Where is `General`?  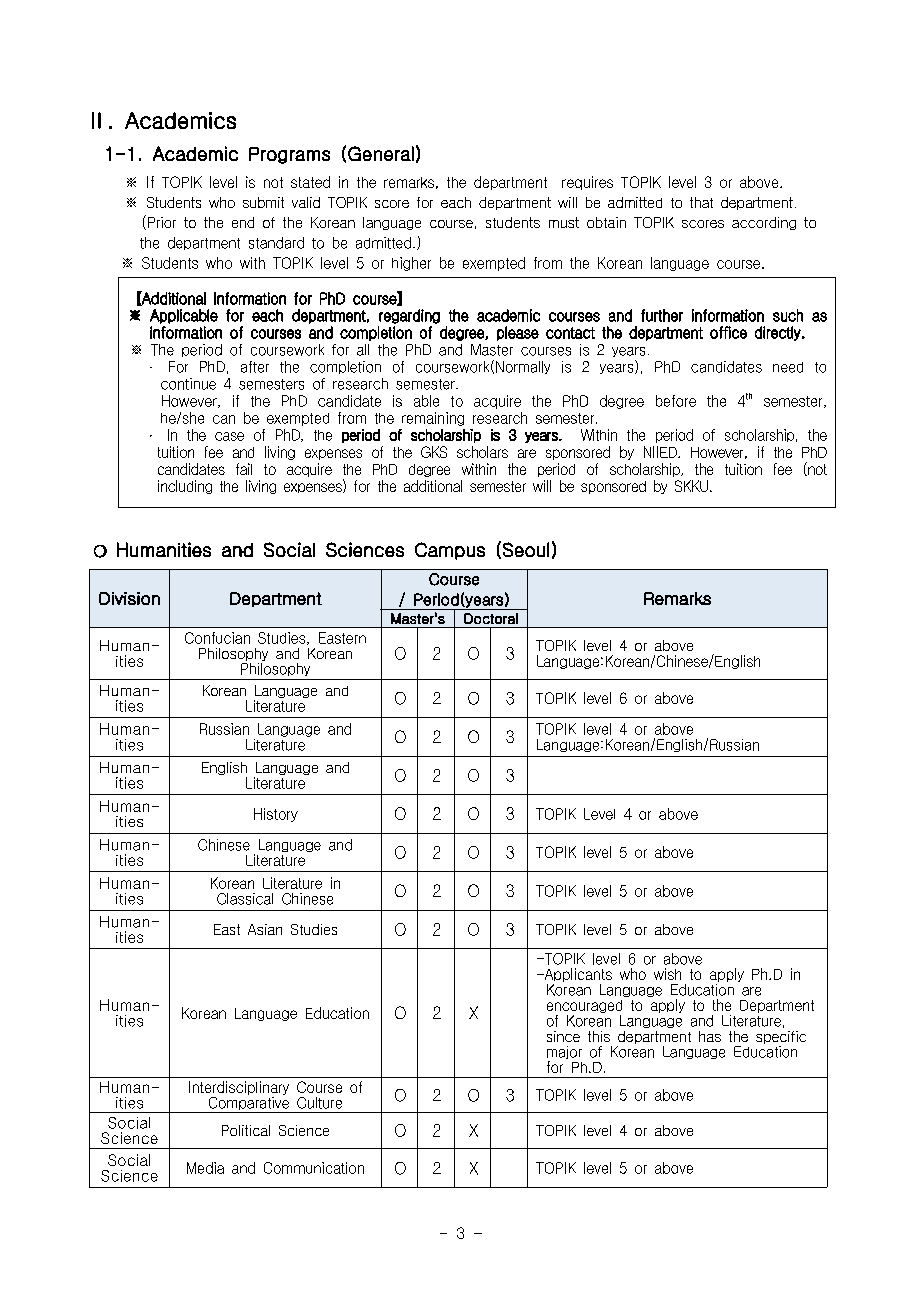 General is located at coordinates (381, 153).
